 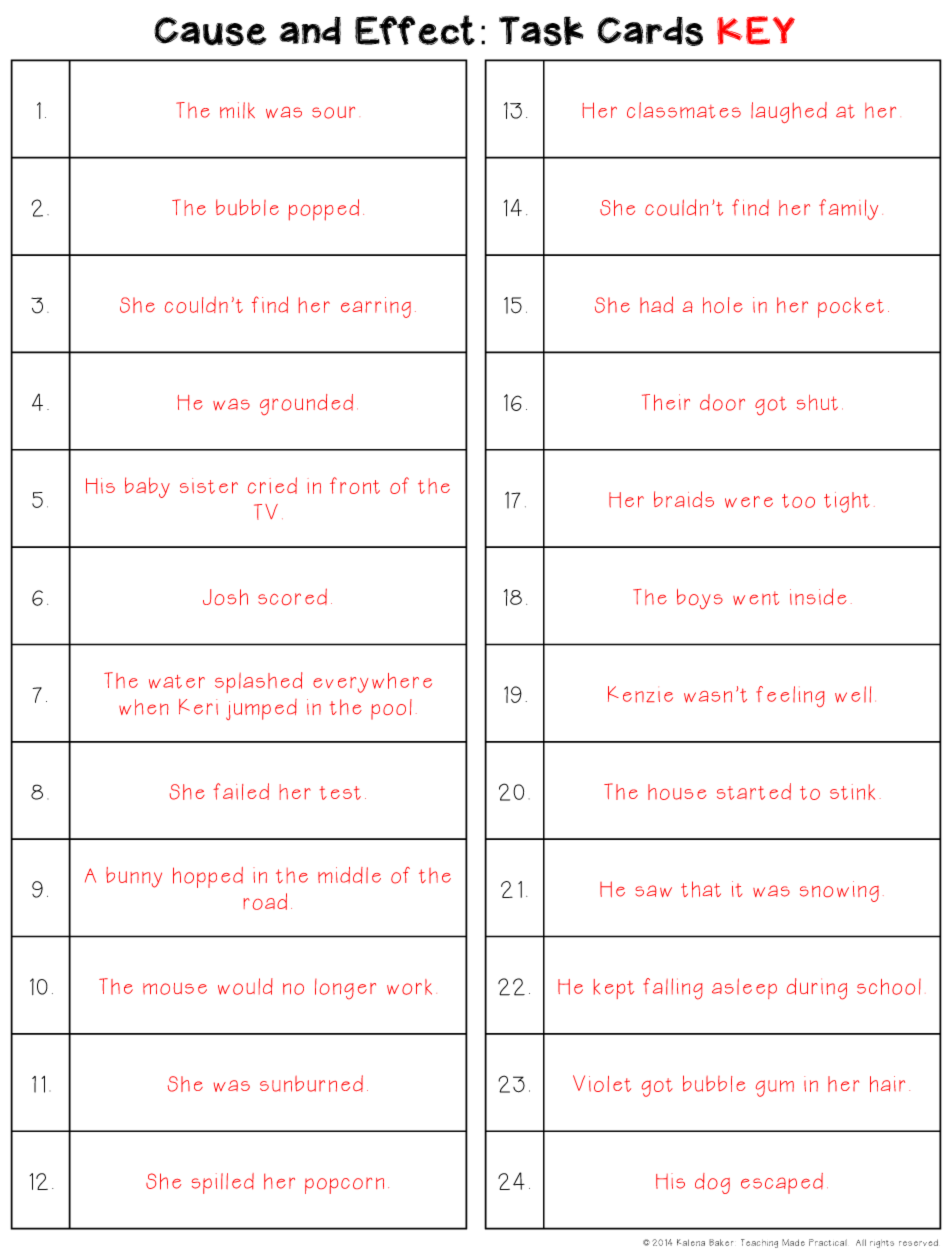 What do you see at coordinates (225, 597) in the screenshot?
I see `Josh` at bounding box center [225, 597].
